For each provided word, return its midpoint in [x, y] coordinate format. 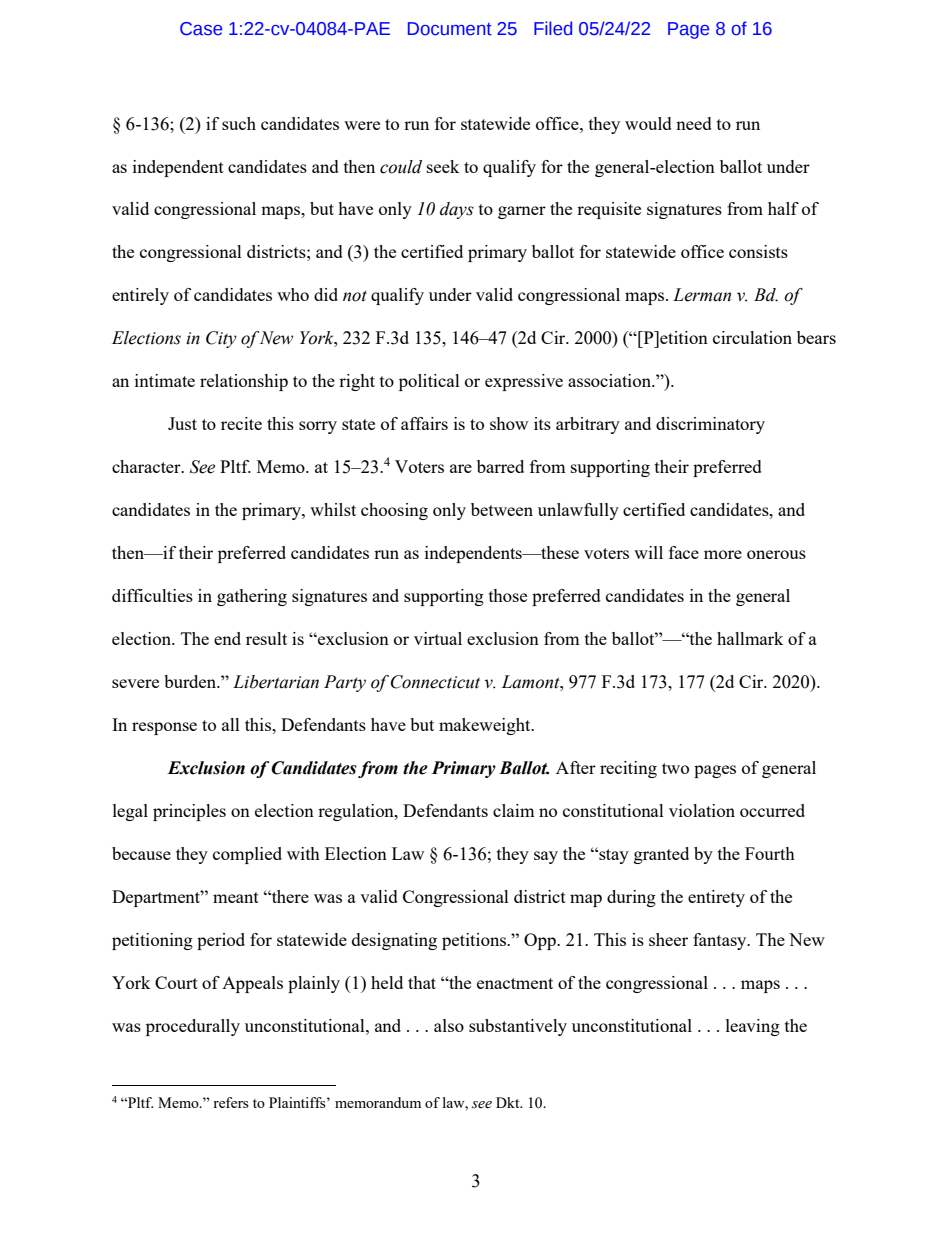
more [723, 554]
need [694, 123]
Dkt [509, 1102]
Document [450, 29]
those [508, 595]
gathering [252, 597]
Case [201, 29]
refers [231, 1102]
